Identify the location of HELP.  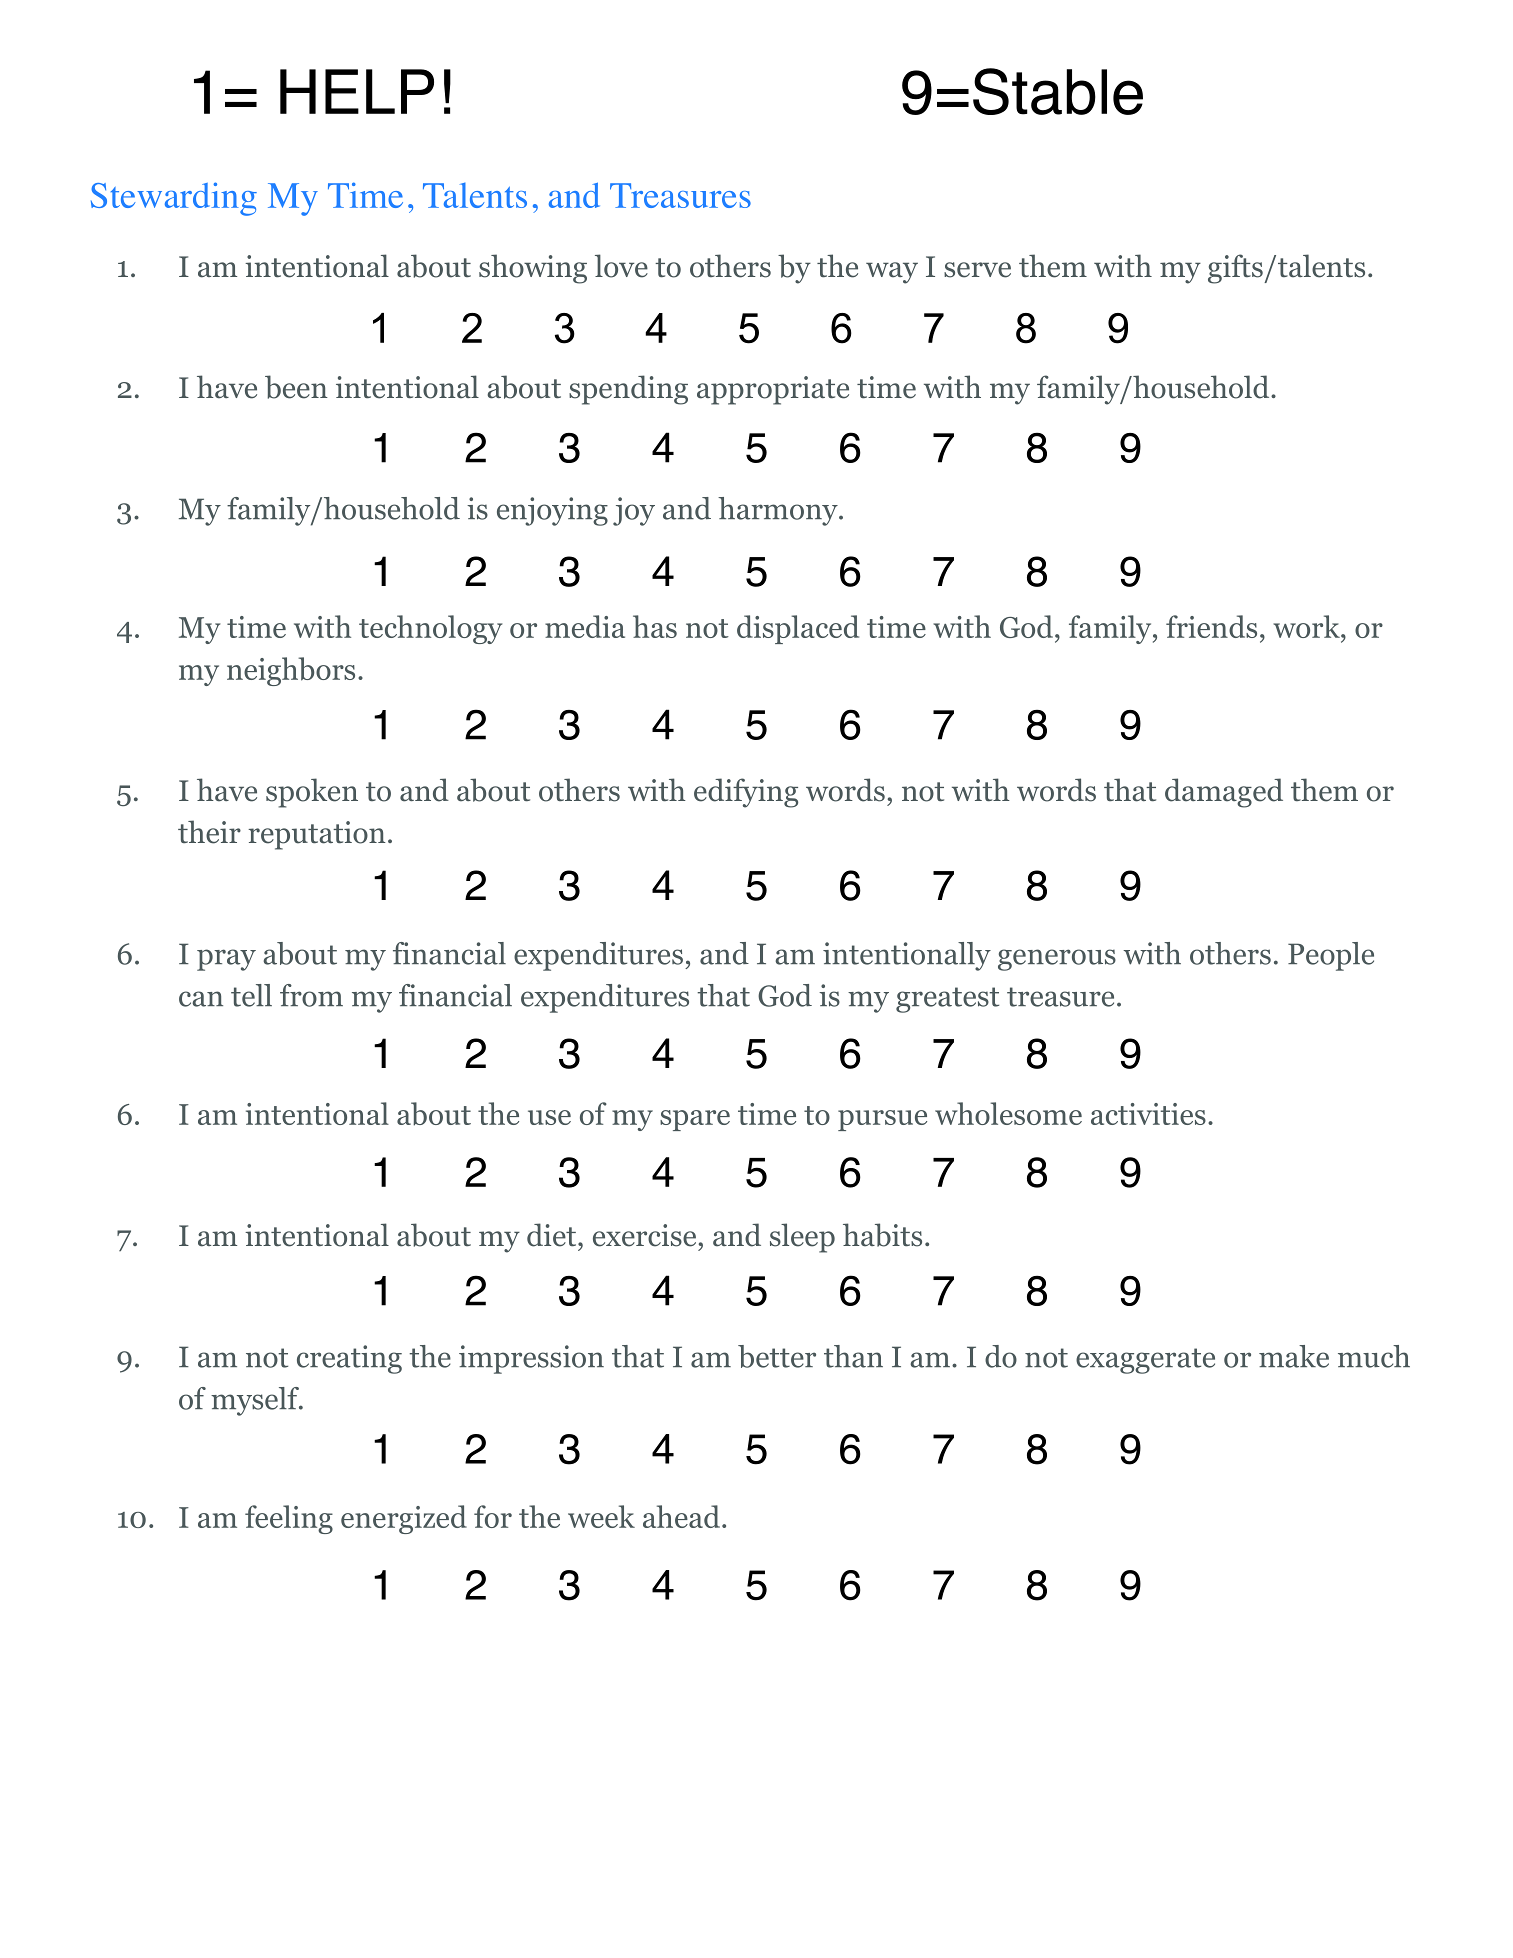
(357, 91).
